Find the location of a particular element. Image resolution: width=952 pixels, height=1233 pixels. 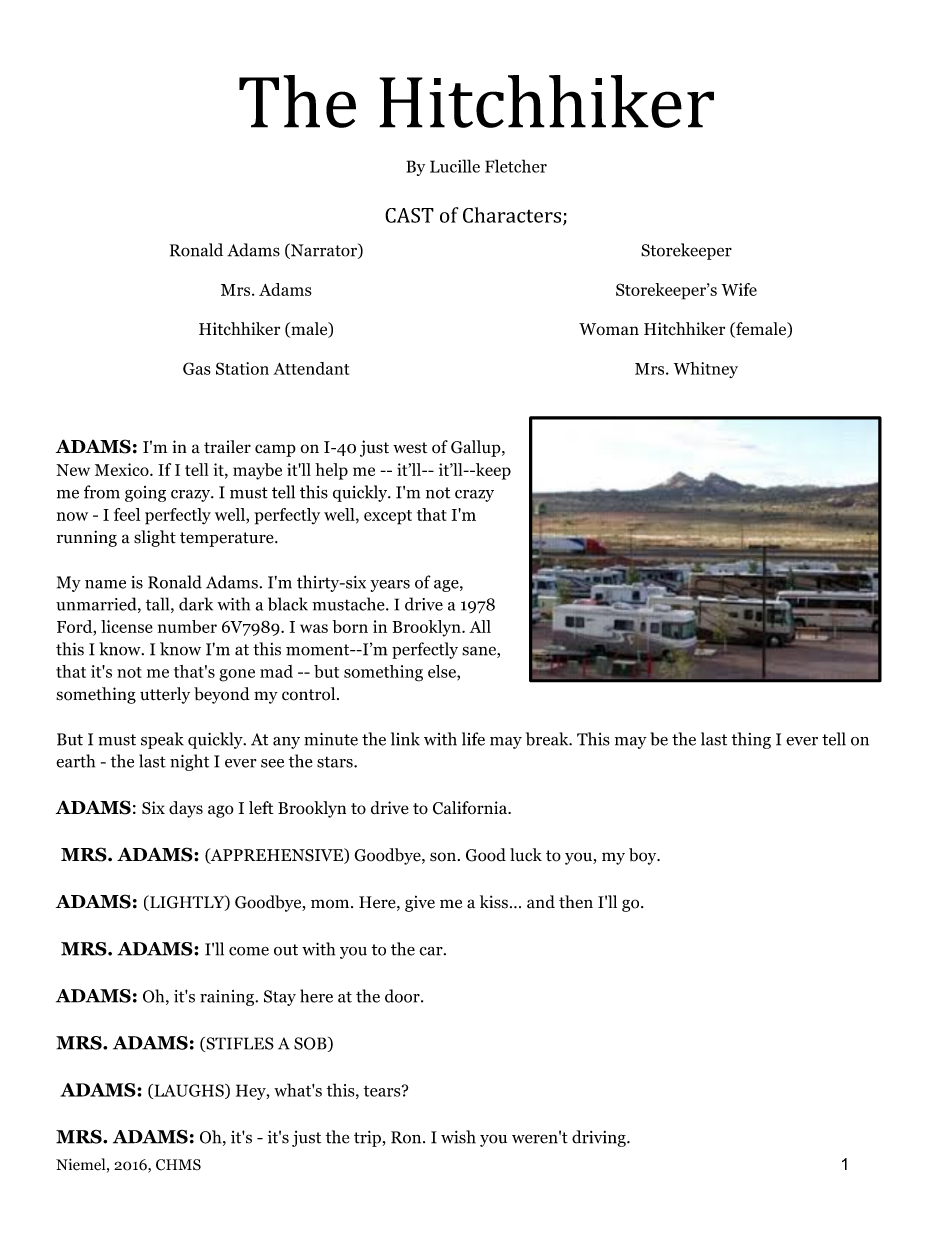

trip is located at coordinates (368, 1138).
